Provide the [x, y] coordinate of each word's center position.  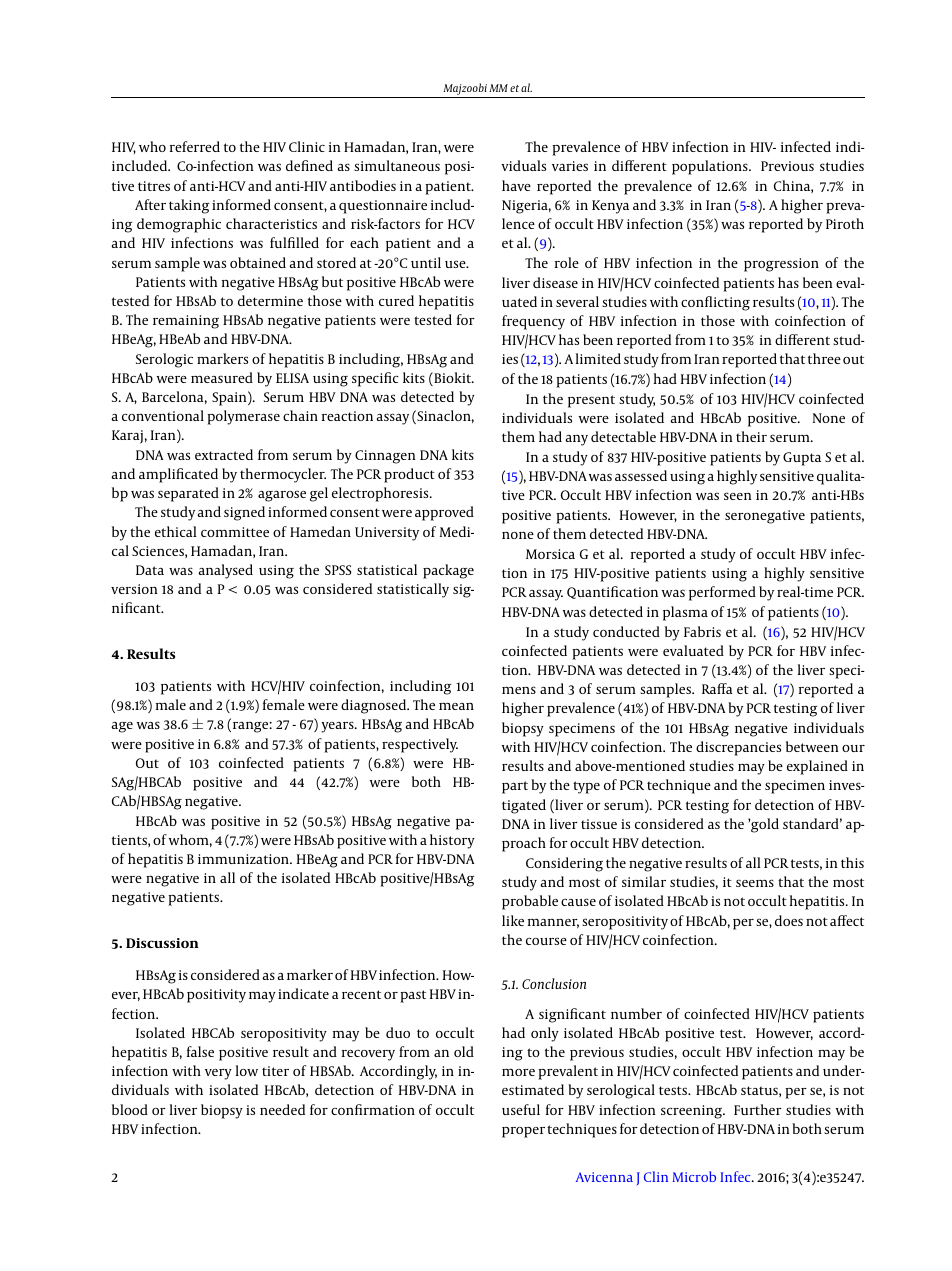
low [246, 1070]
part [515, 787]
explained [817, 767]
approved [444, 513]
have [516, 185]
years [338, 727]
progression [781, 265]
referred [195, 146]
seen [738, 496]
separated [188, 494]
